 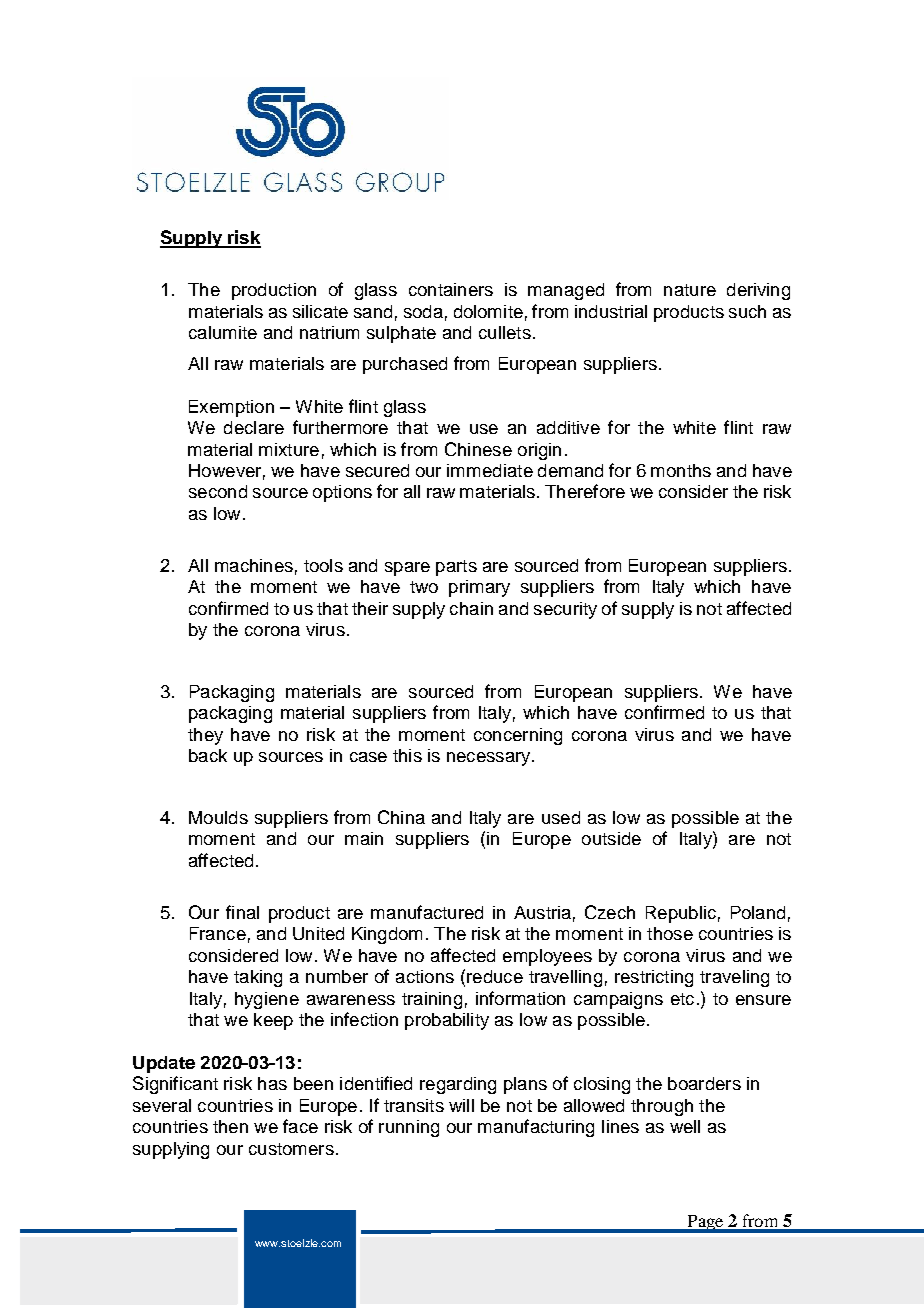 What do you see at coordinates (205, 736) in the screenshot?
I see `they` at bounding box center [205, 736].
